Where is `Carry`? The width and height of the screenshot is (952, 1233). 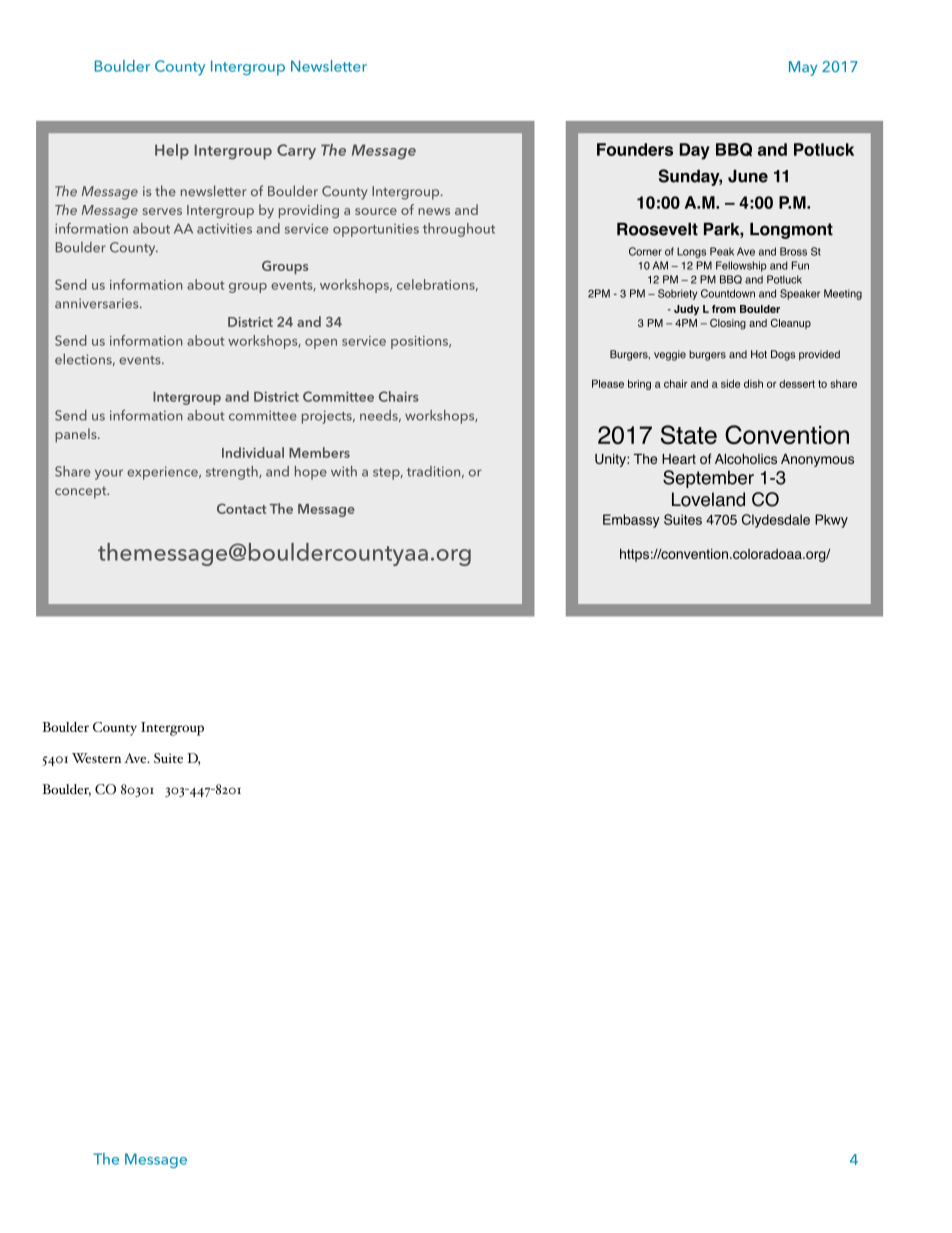 Carry is located at coordinates (296, 152).
